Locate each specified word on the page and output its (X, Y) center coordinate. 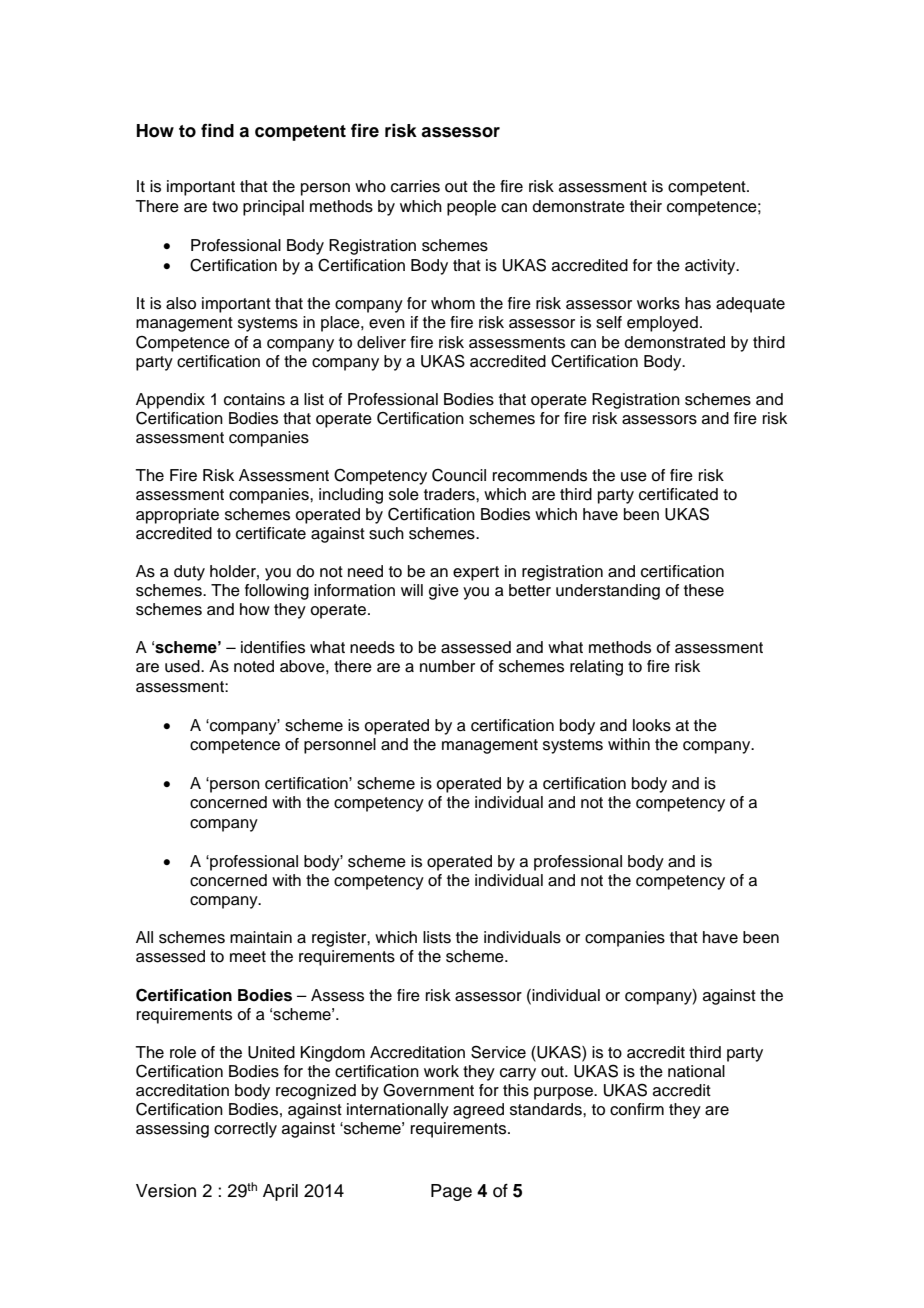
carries (415, 186)
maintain (261, 937)
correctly (245, 1130)
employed (662, 324)
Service (498, 1052)
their (646, 206)
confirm (637, 1109)
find (217, 131)
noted (254, 666)
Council (459, 475)
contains (254, 399)
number (447, 666)
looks (652, 725)
